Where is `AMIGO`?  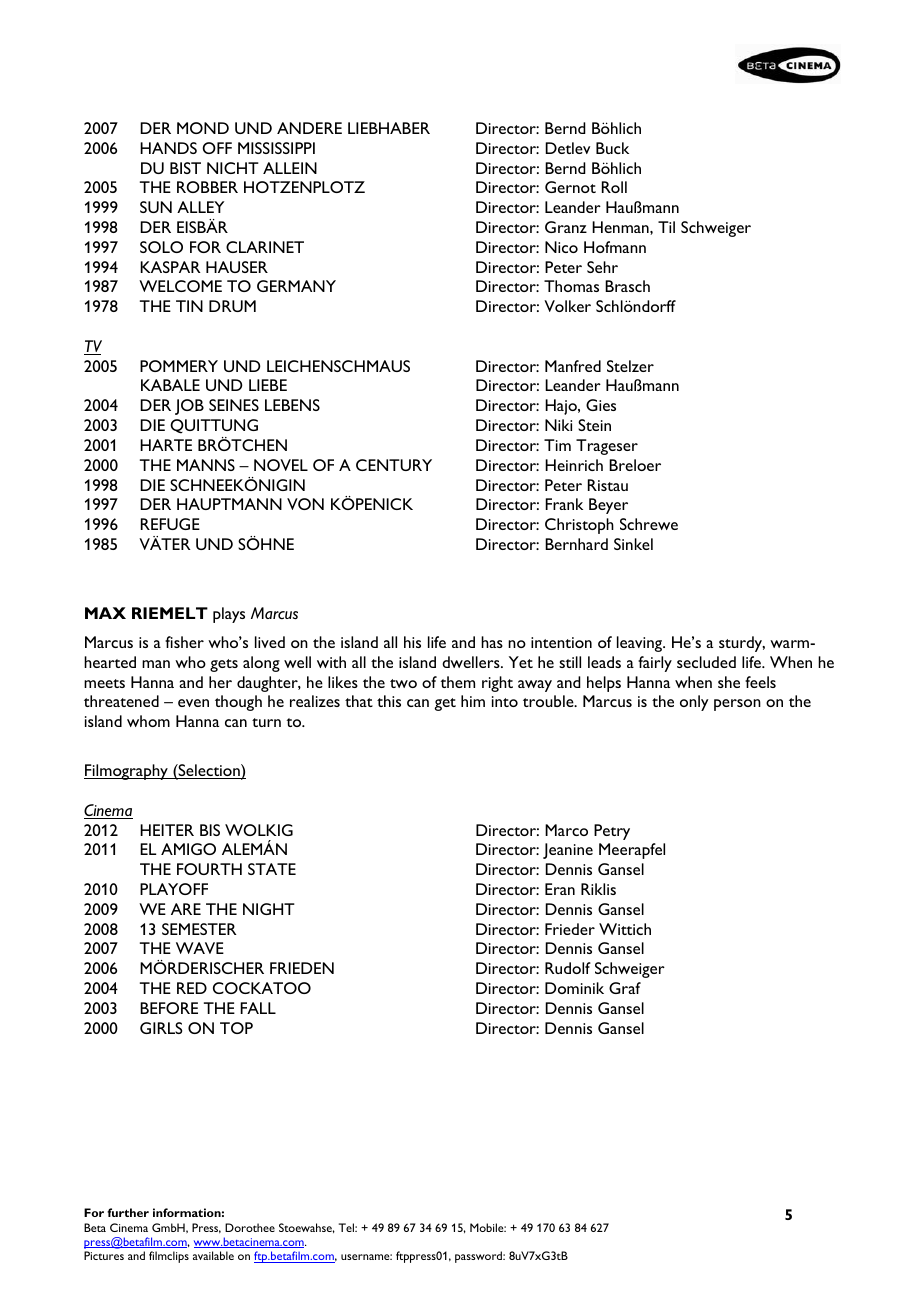
AMIGO is located at coordinates (188, 849).
